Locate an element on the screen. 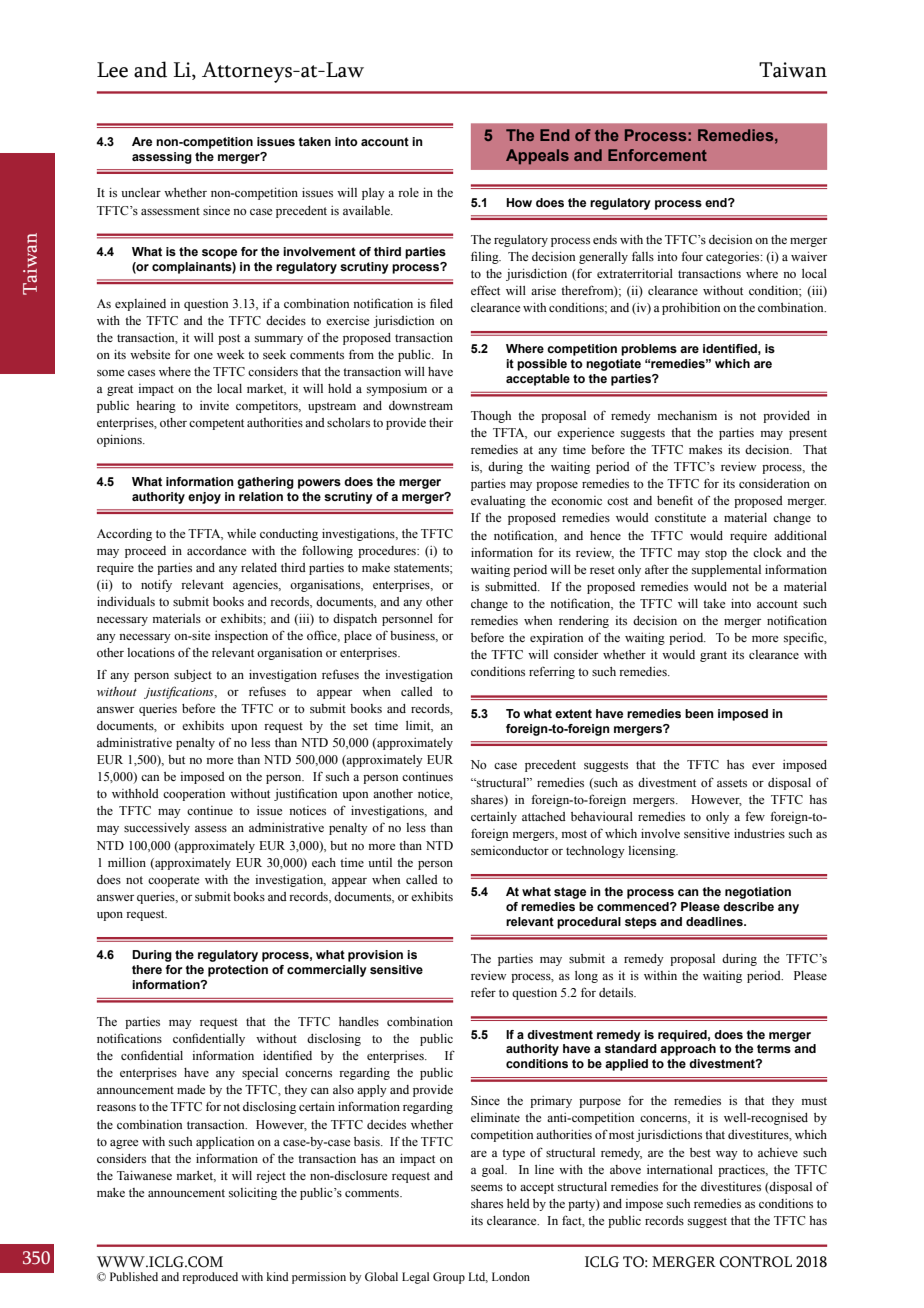  Lee is located at coordinates (112, 70).
